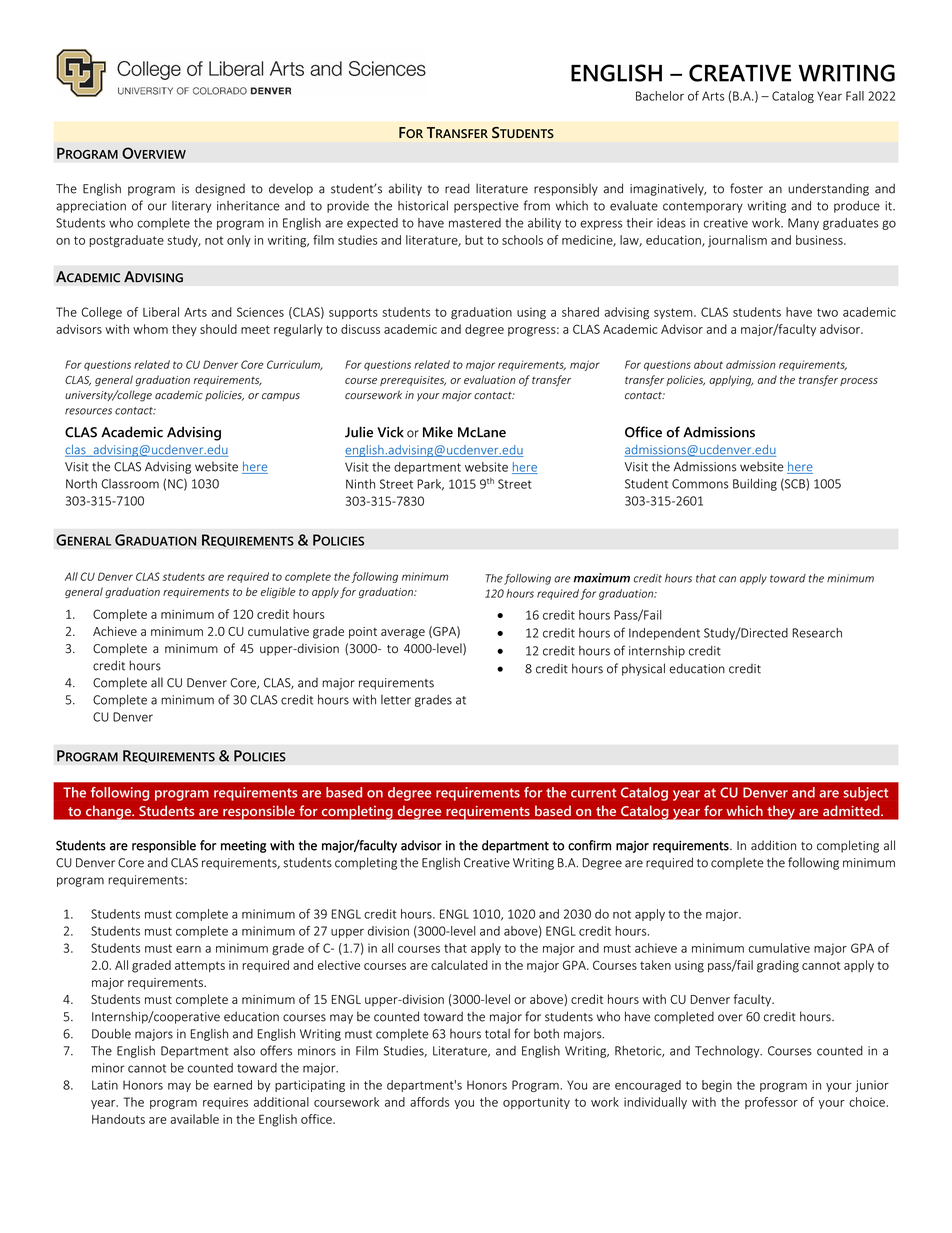 The image size is (952, 1233). What do you see at coordinates (438, 432) in the image?
I see `Mike` at bounding box center [438, 432].
